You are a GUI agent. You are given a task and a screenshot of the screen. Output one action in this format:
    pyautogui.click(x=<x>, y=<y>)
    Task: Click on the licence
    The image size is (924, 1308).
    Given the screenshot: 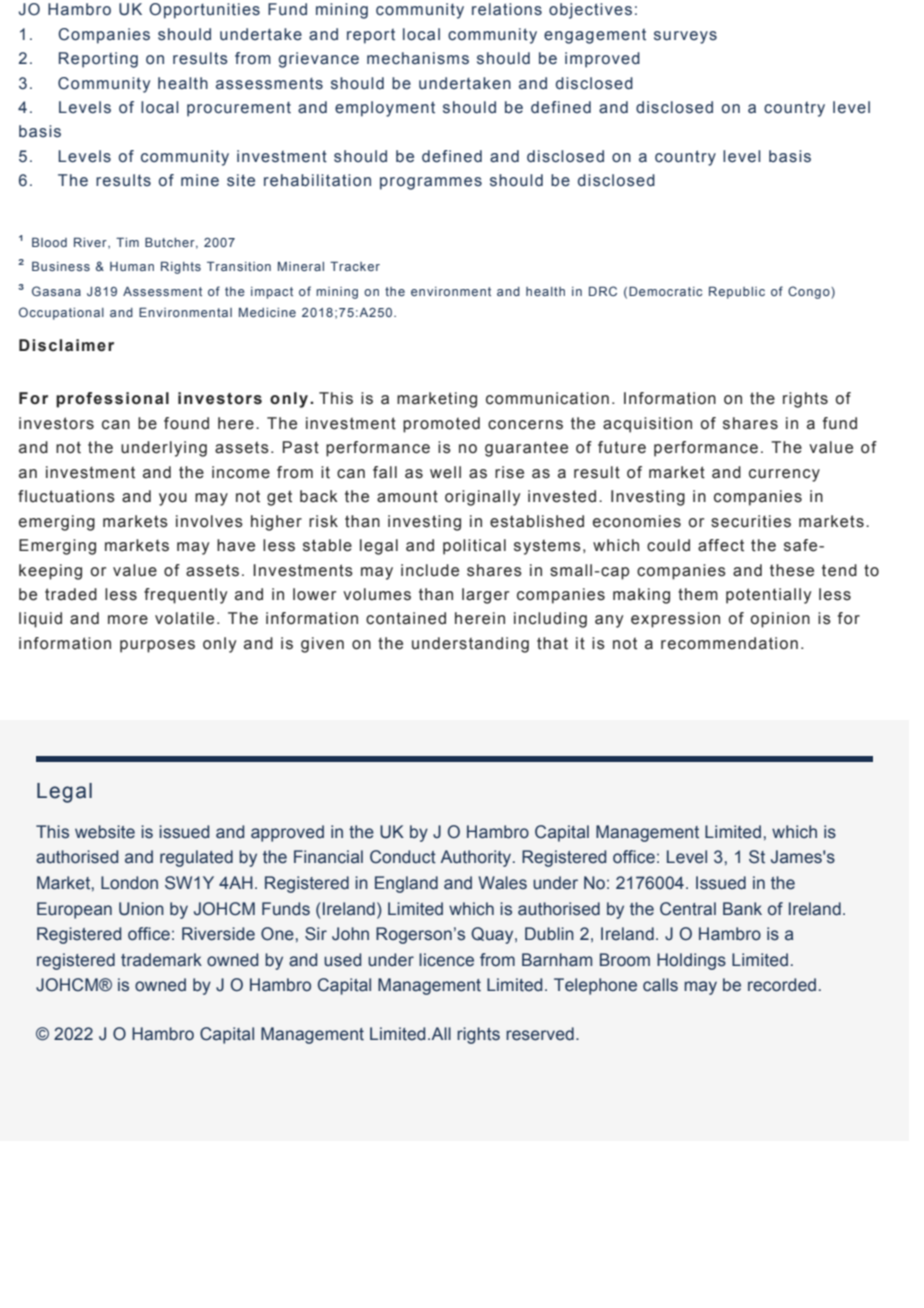 What is the action you would take?
    pyautogui.click(x=446, y=960)
